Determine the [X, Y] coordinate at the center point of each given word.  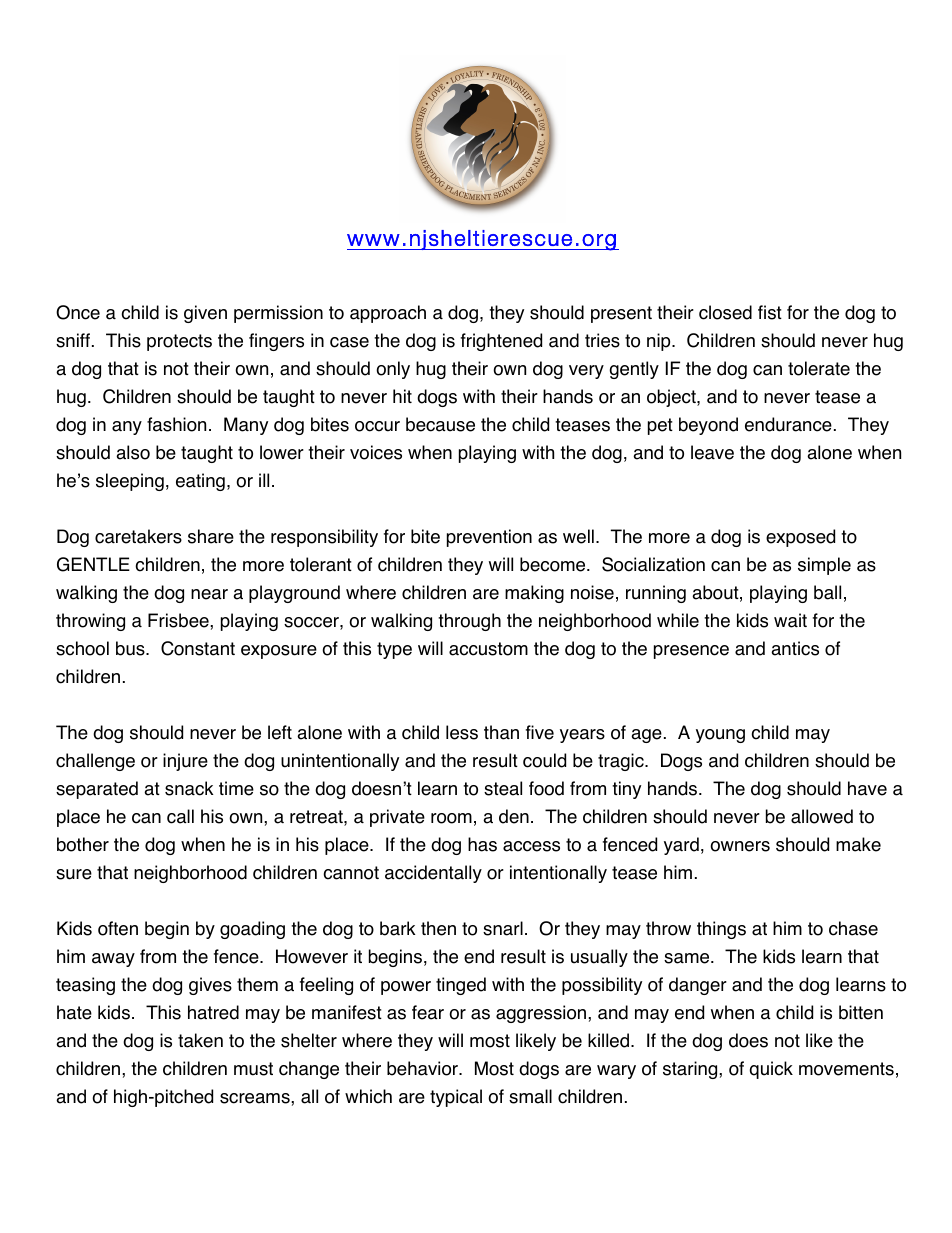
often [118, 928]
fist [770, 312]
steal [503, 788]
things [721, 930]
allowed [822, 816]
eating [200, 482]
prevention [489, 538]
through [469, 622]
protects [179, 342]
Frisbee [179, 620]
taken [200, 1040]
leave [712, 452]
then [438, 928]
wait [790, 620]
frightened [501, 342]
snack [189, 788]
